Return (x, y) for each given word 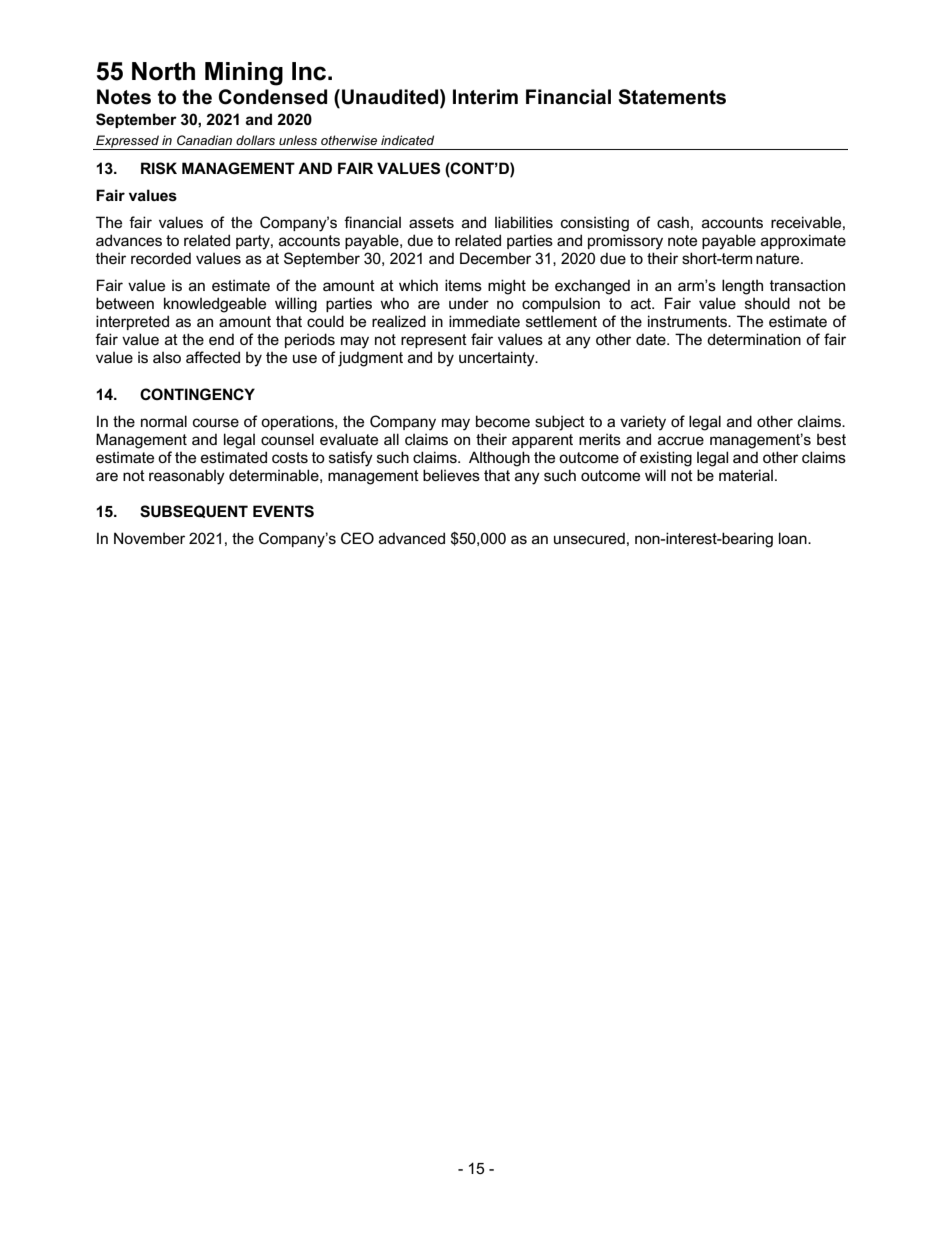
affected (213, 357)
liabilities (524, 222)
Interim (485, 97)
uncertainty (498, 359)
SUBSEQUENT (194, 511)
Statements (672, 97)
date (652, 339)
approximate (803, 241)
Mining (244, 74)
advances (129, 240)
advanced (412, 538)
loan (794, 538)
